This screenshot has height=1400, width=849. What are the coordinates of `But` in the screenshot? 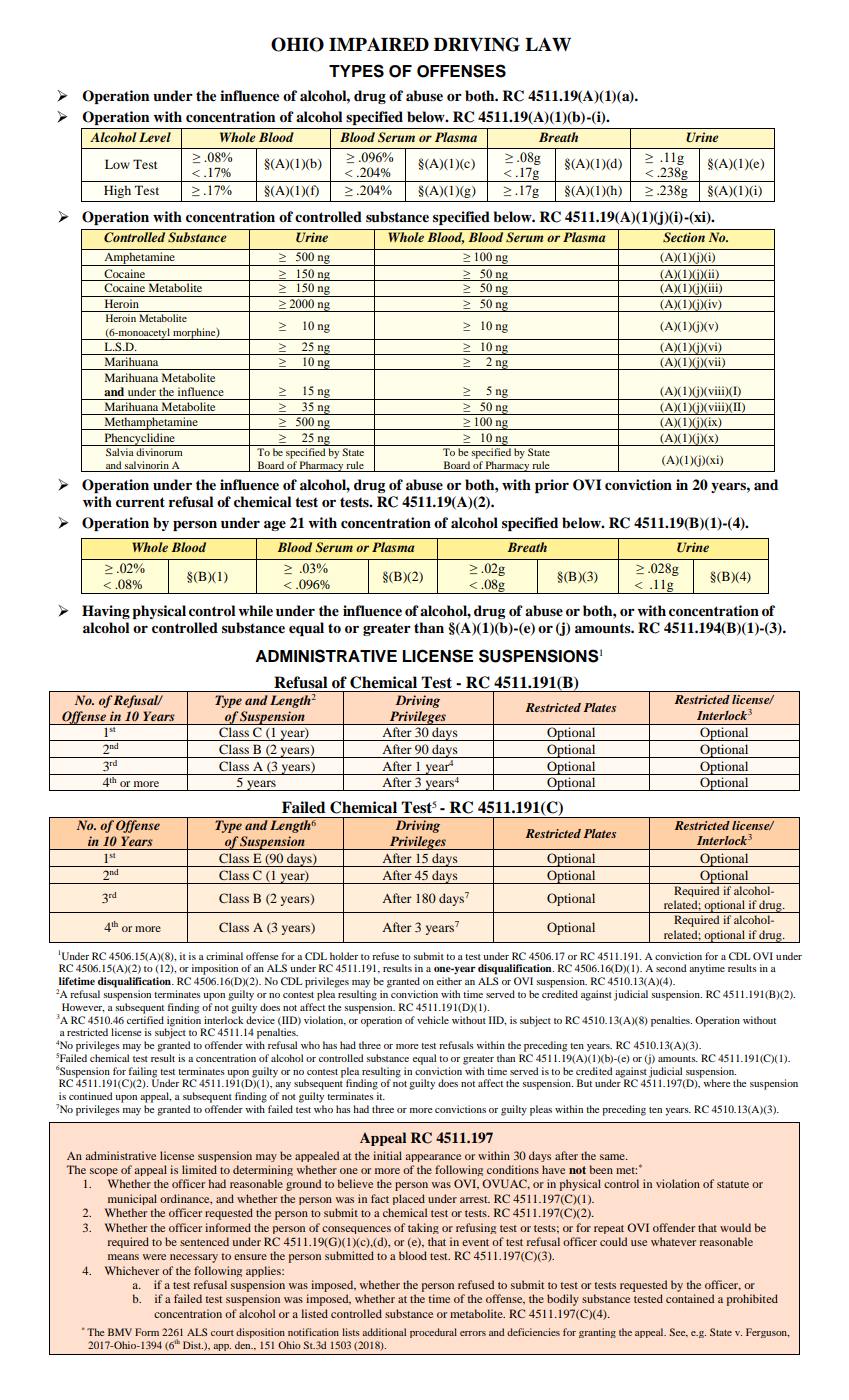 It's located at (584, 1083).
